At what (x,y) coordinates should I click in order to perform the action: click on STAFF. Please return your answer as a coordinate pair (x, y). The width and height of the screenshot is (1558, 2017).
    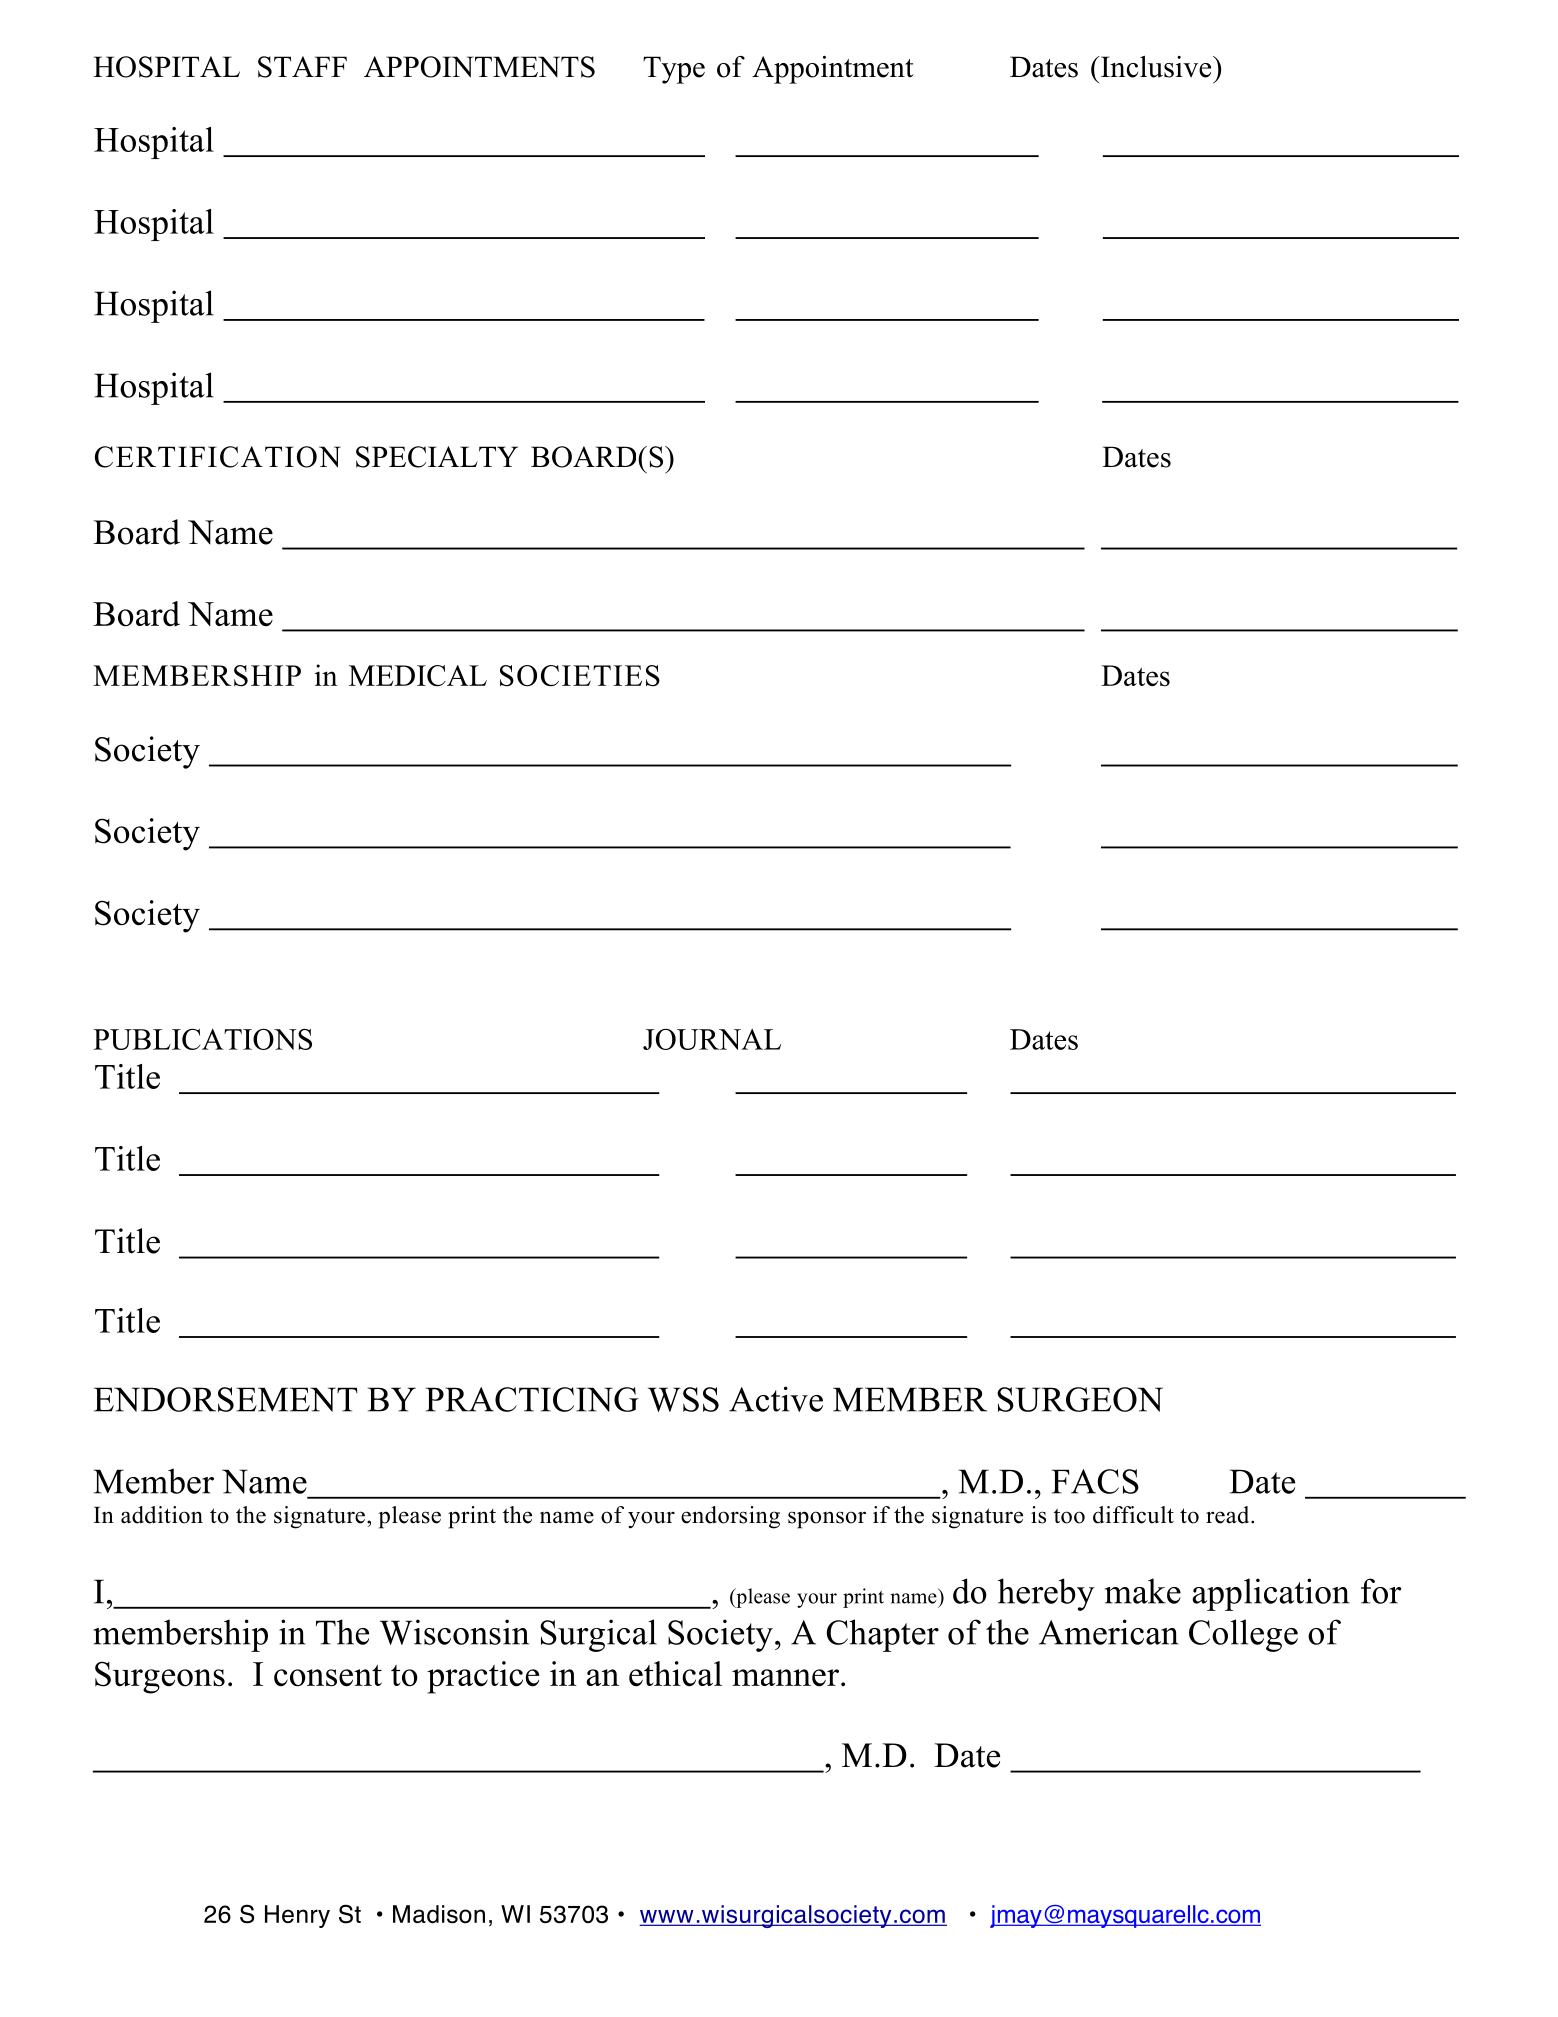
    Looking at the image, I should click on (302, 67).
